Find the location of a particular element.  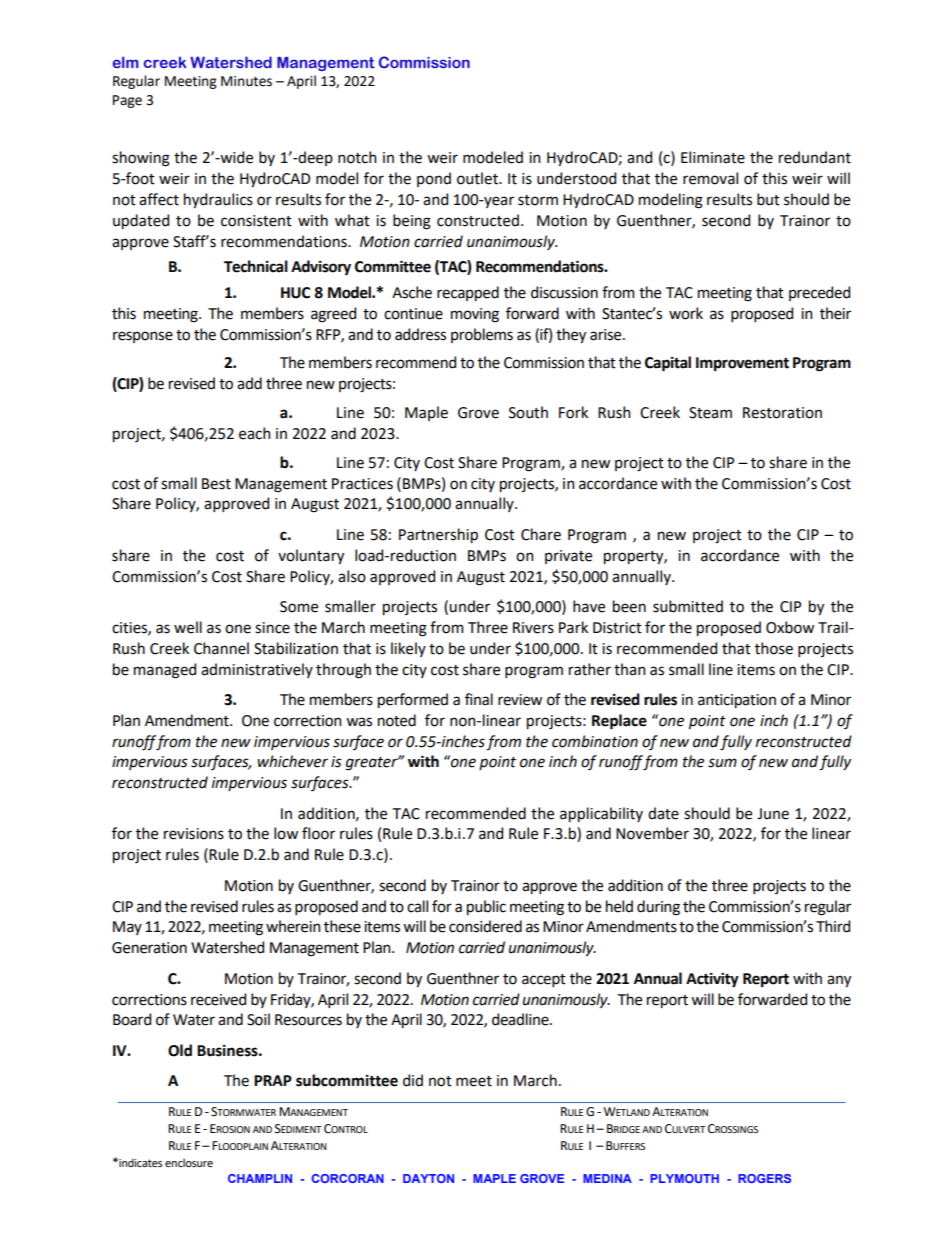

submitted is located at coordinates (688, 606).
